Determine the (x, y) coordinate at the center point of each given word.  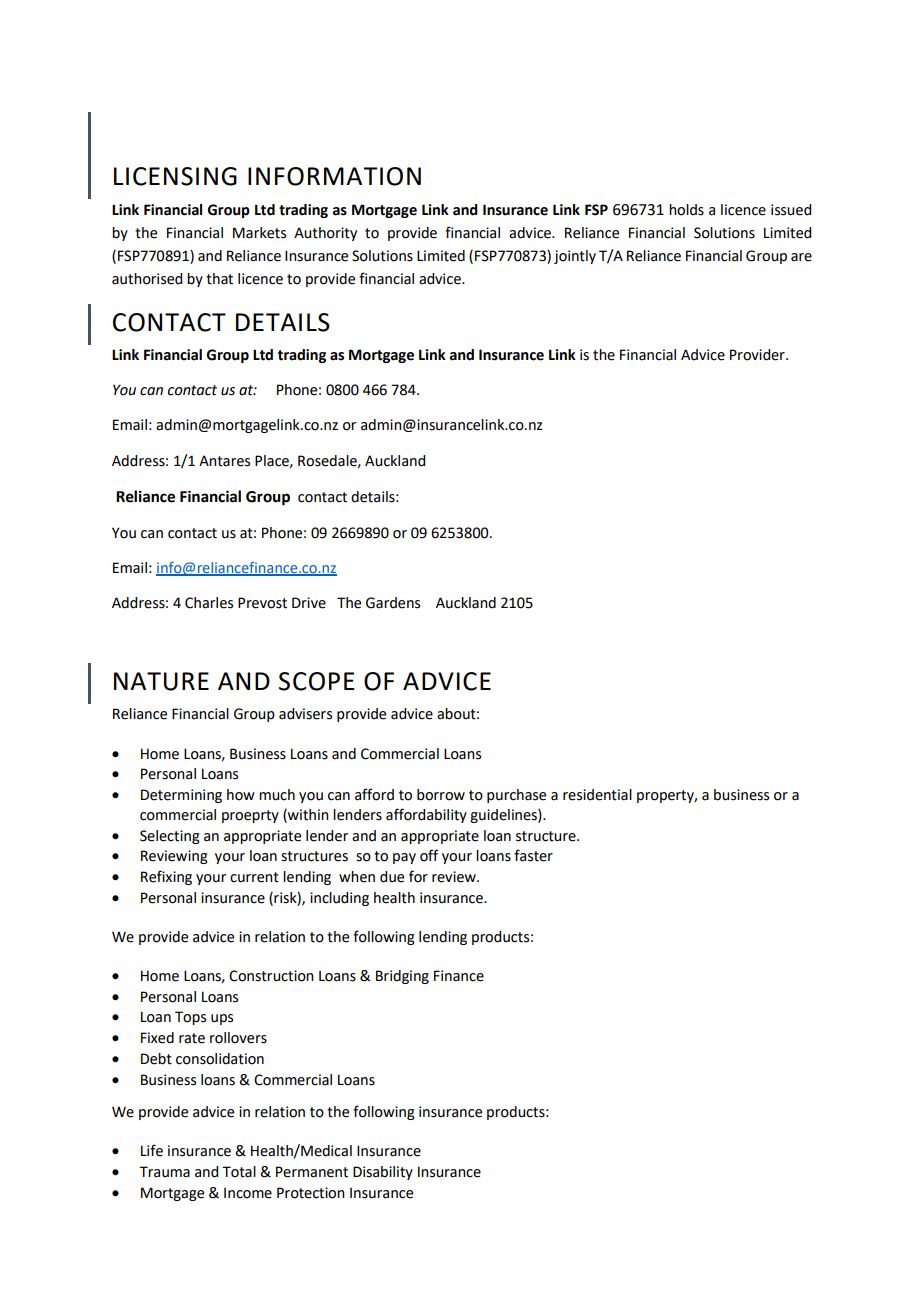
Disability (383, 1173)
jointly (575, 257)
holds (686, 210)
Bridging (402, 977)
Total (239, 1172)
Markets (259, 233)
